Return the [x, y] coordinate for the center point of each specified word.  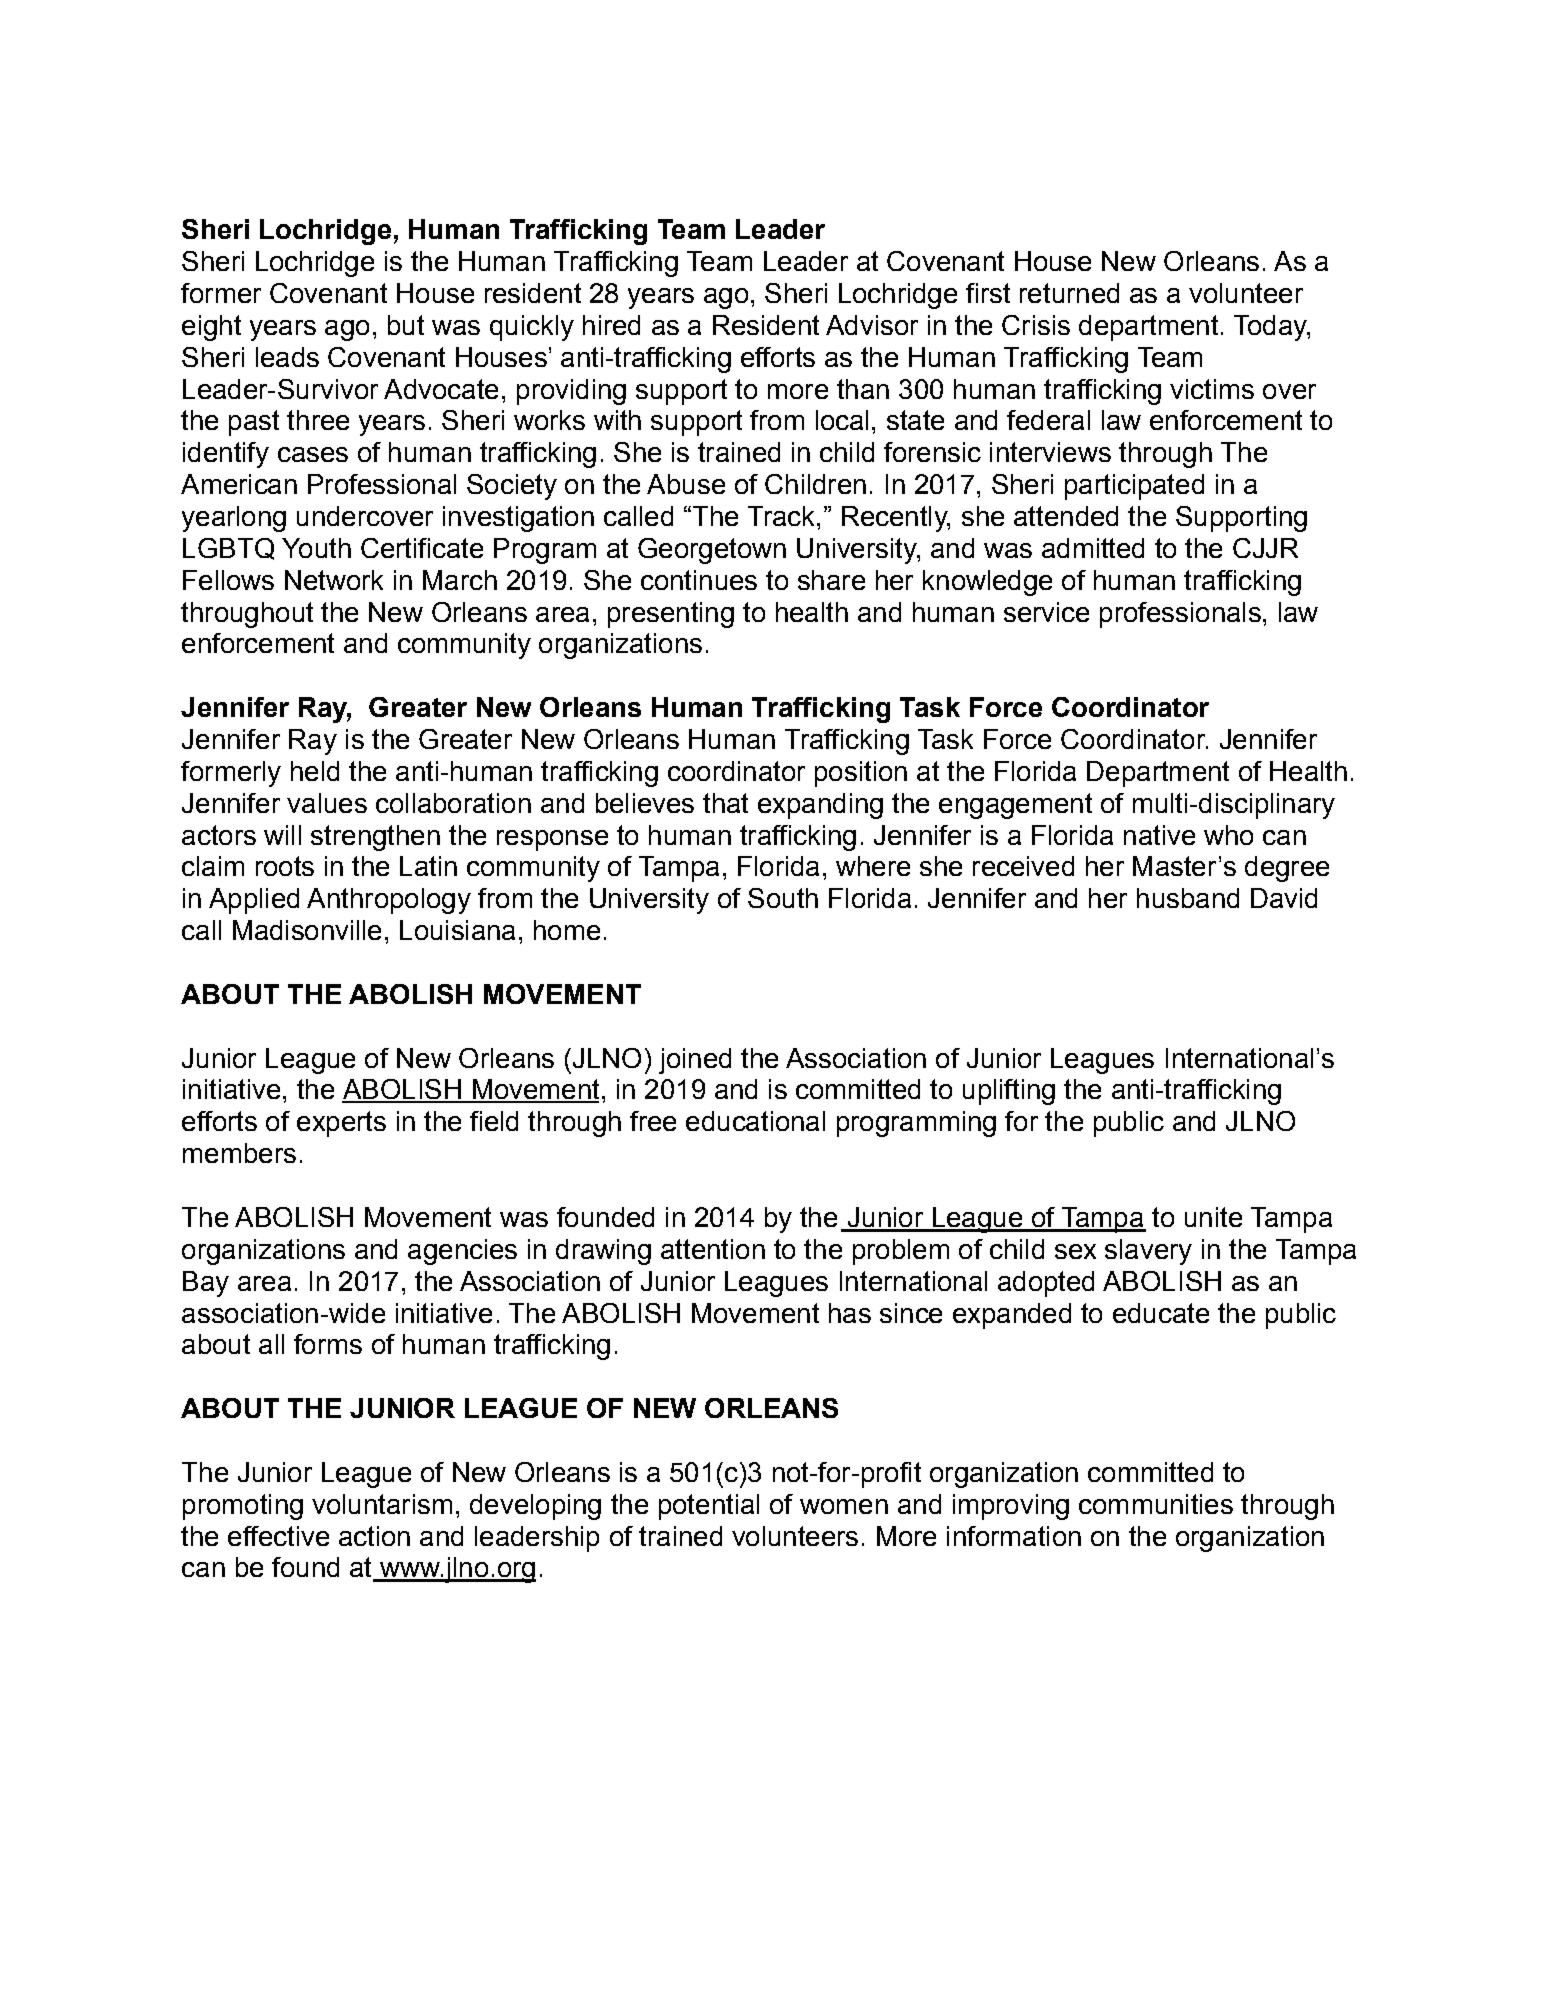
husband [1188, 898]
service [1046, 612]
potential [709, 1507]
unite [1213, 1217]
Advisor [872, 325]
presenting [671, 615]
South [783, 898]
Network [334, 580]
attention [713, 1249]
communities [1156, 1504]
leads [287, 357]
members [239, 1153]
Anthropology [389, 901]
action [374, 1536]
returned [1069, 293]
